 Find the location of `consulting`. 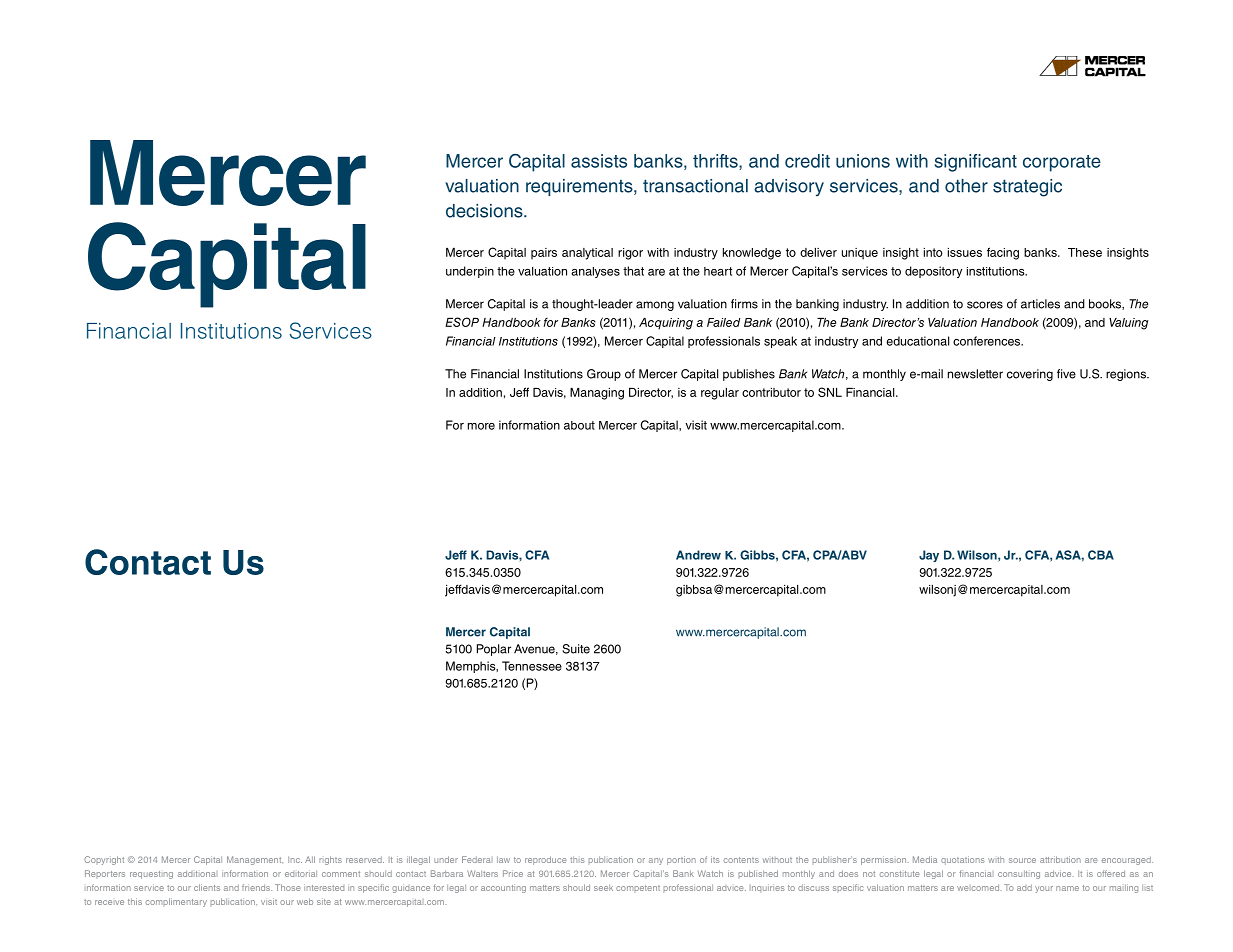

consulting is located at coordinates (1019, 874).
